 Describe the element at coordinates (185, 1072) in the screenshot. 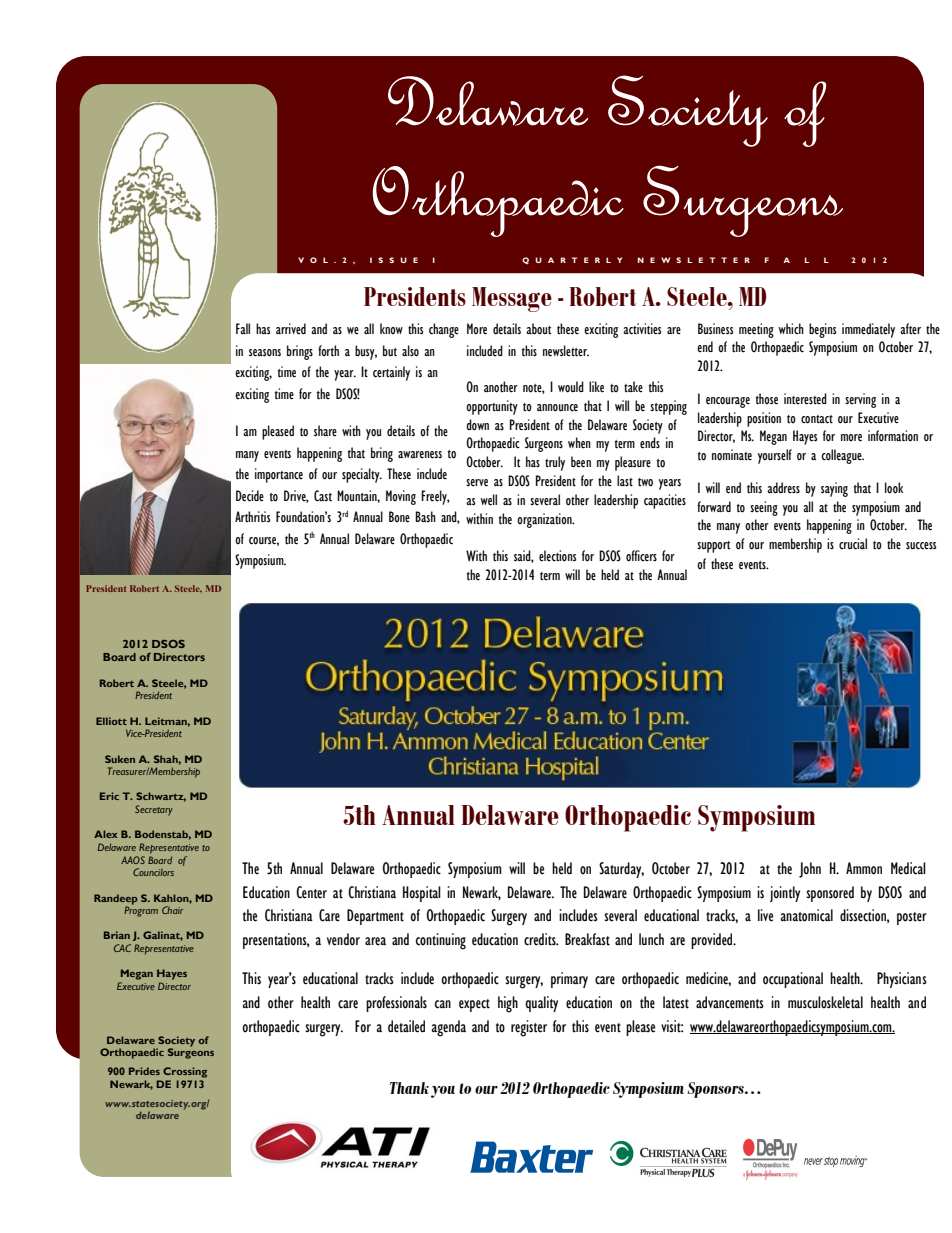

I see `Crossing` at that location.
